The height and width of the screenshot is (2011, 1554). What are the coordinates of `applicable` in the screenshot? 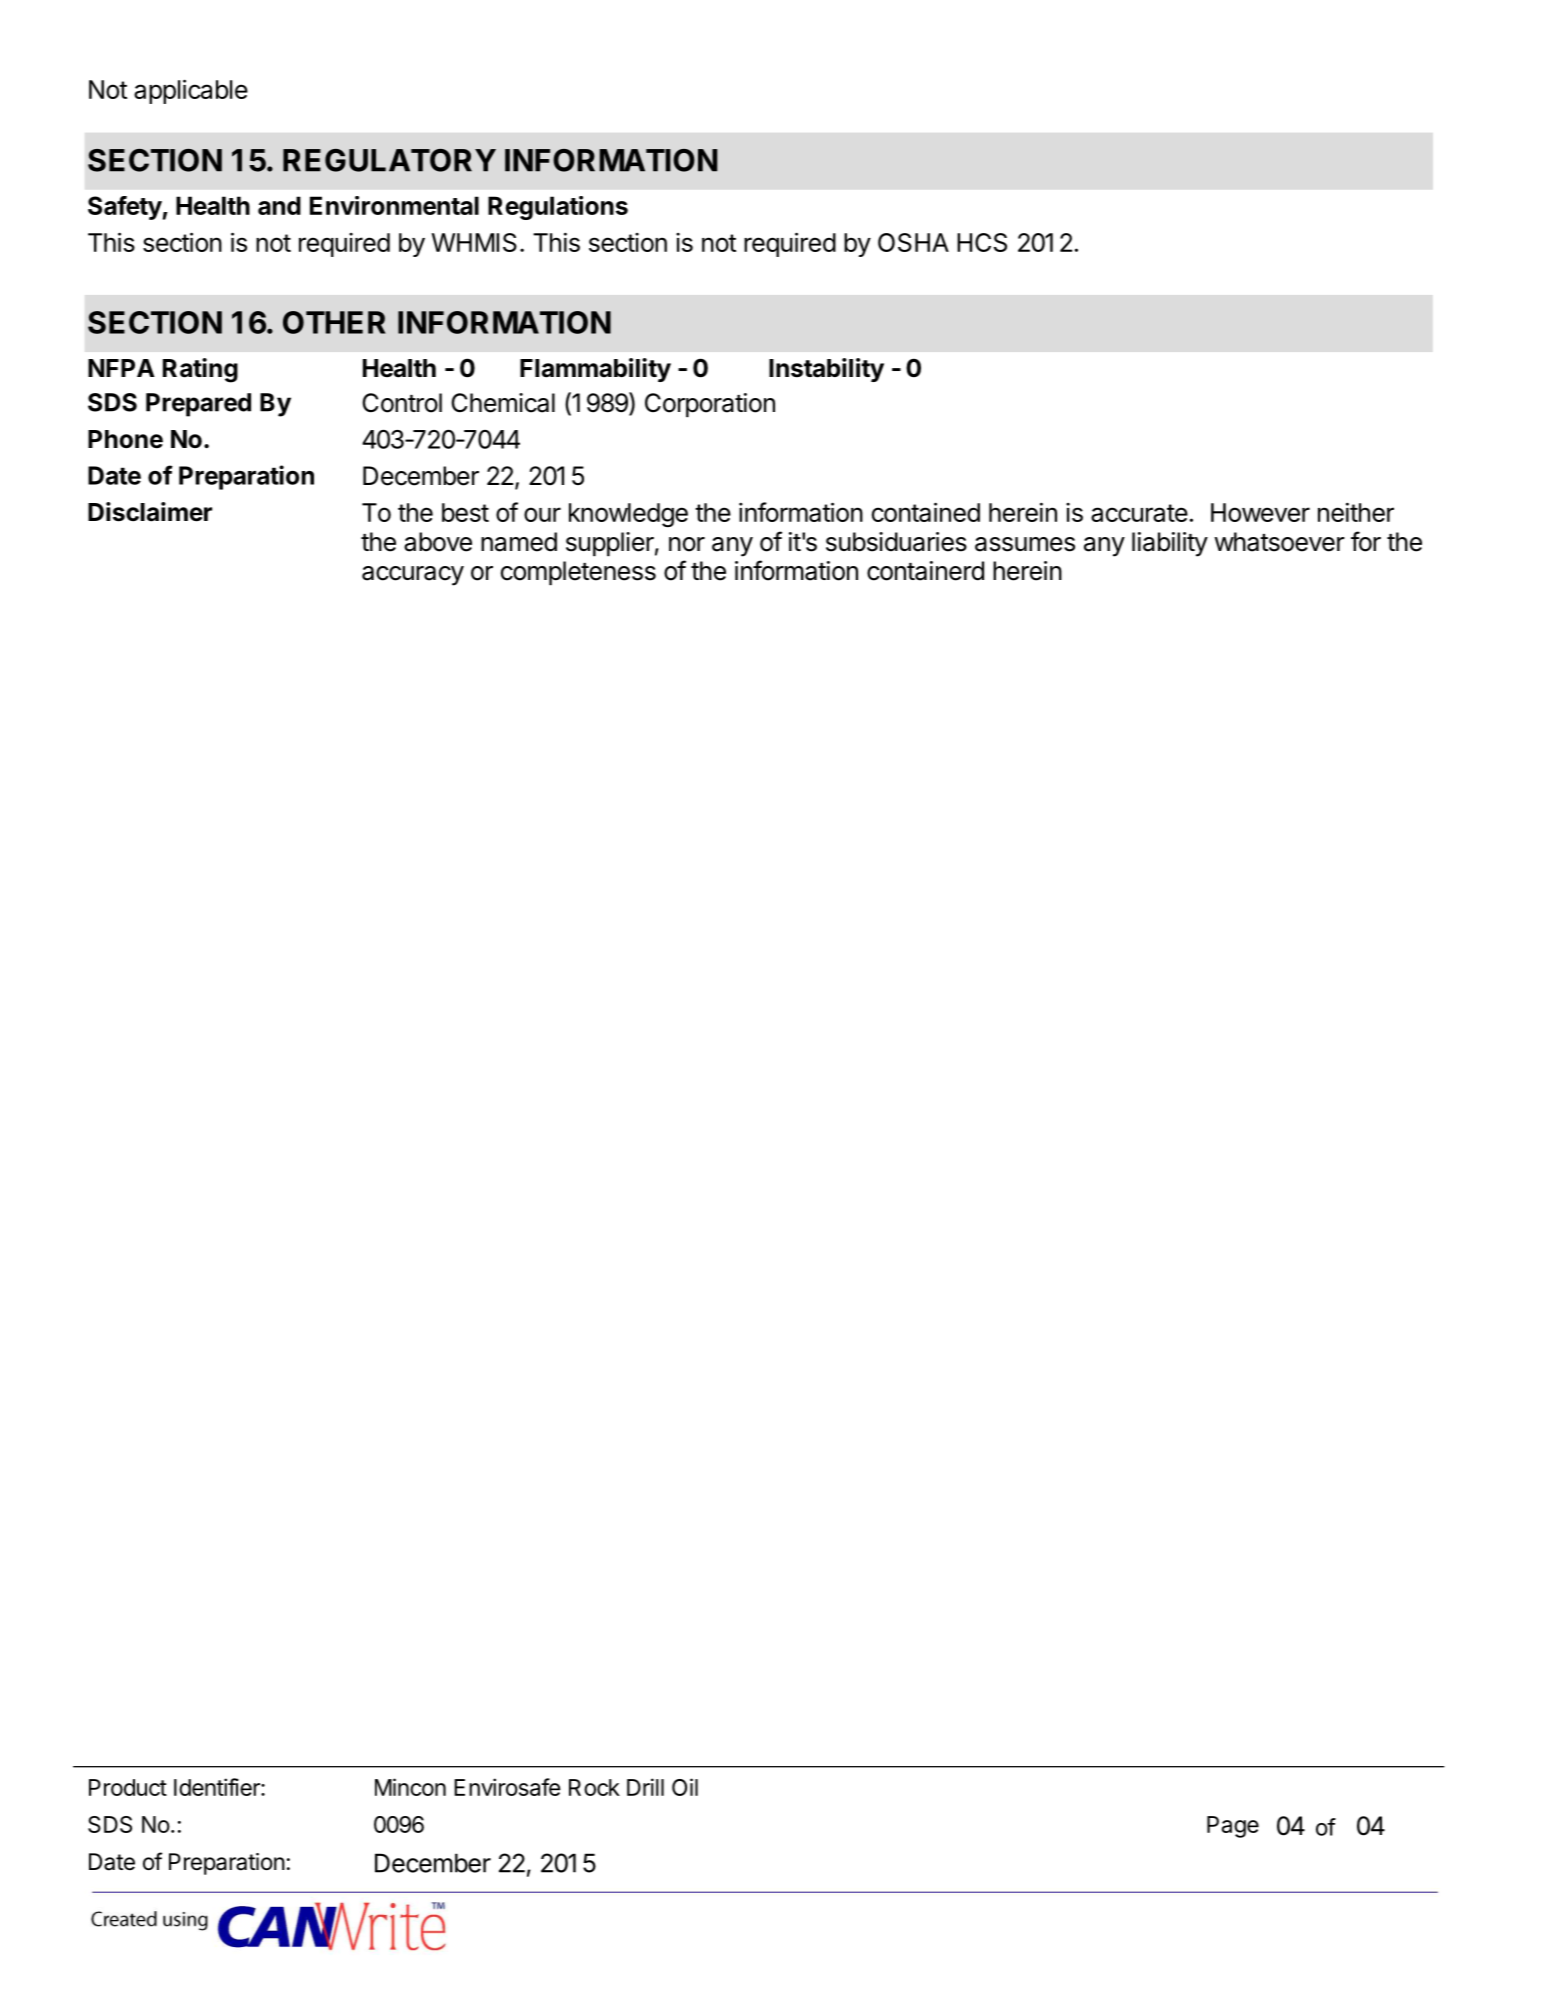 It's located at (191, 91).
